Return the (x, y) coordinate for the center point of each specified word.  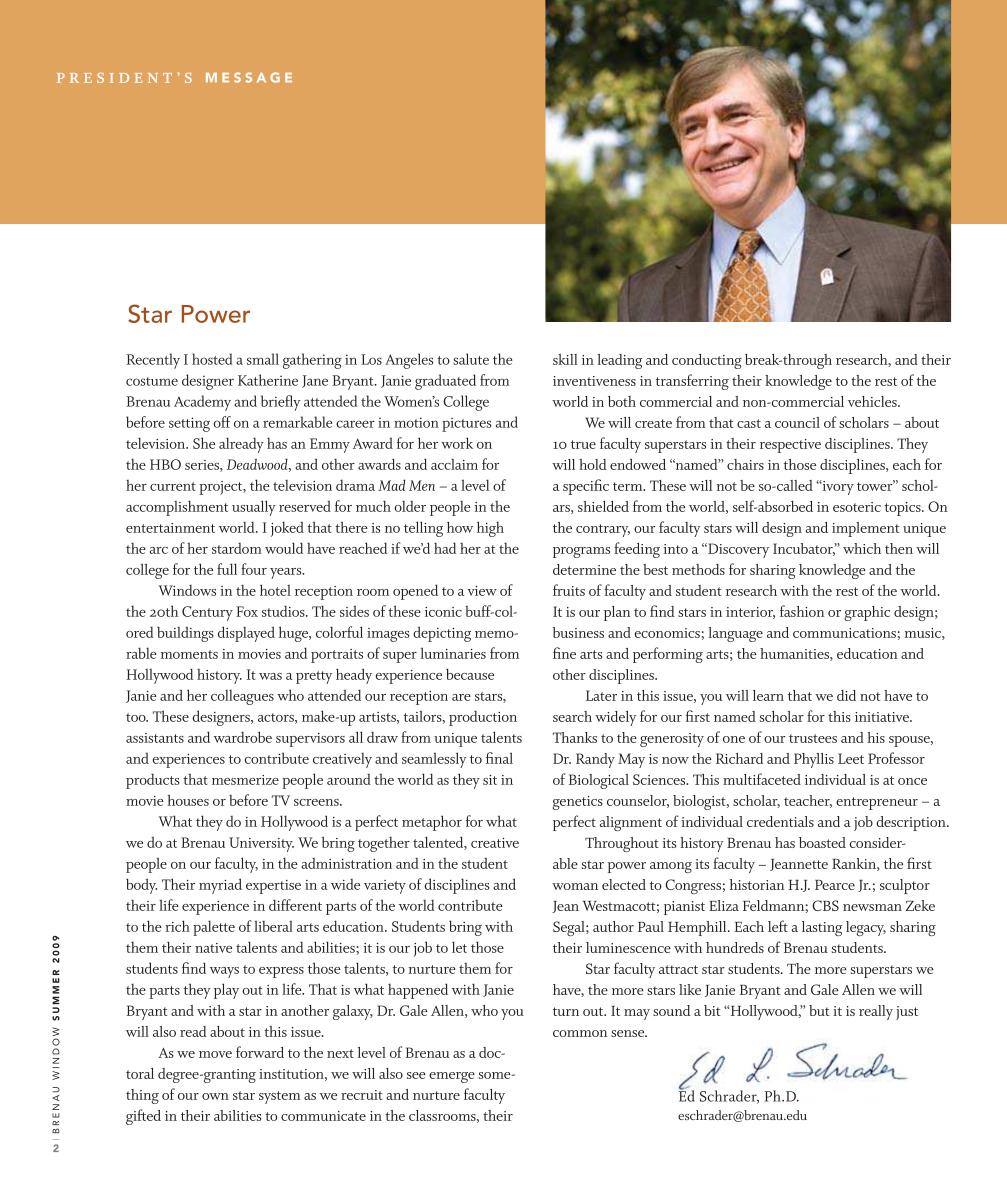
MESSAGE (249, 77)
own (215, 1096)
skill (565, 359)
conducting (707, 361)
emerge (452, 1077)
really (876, 1012)
